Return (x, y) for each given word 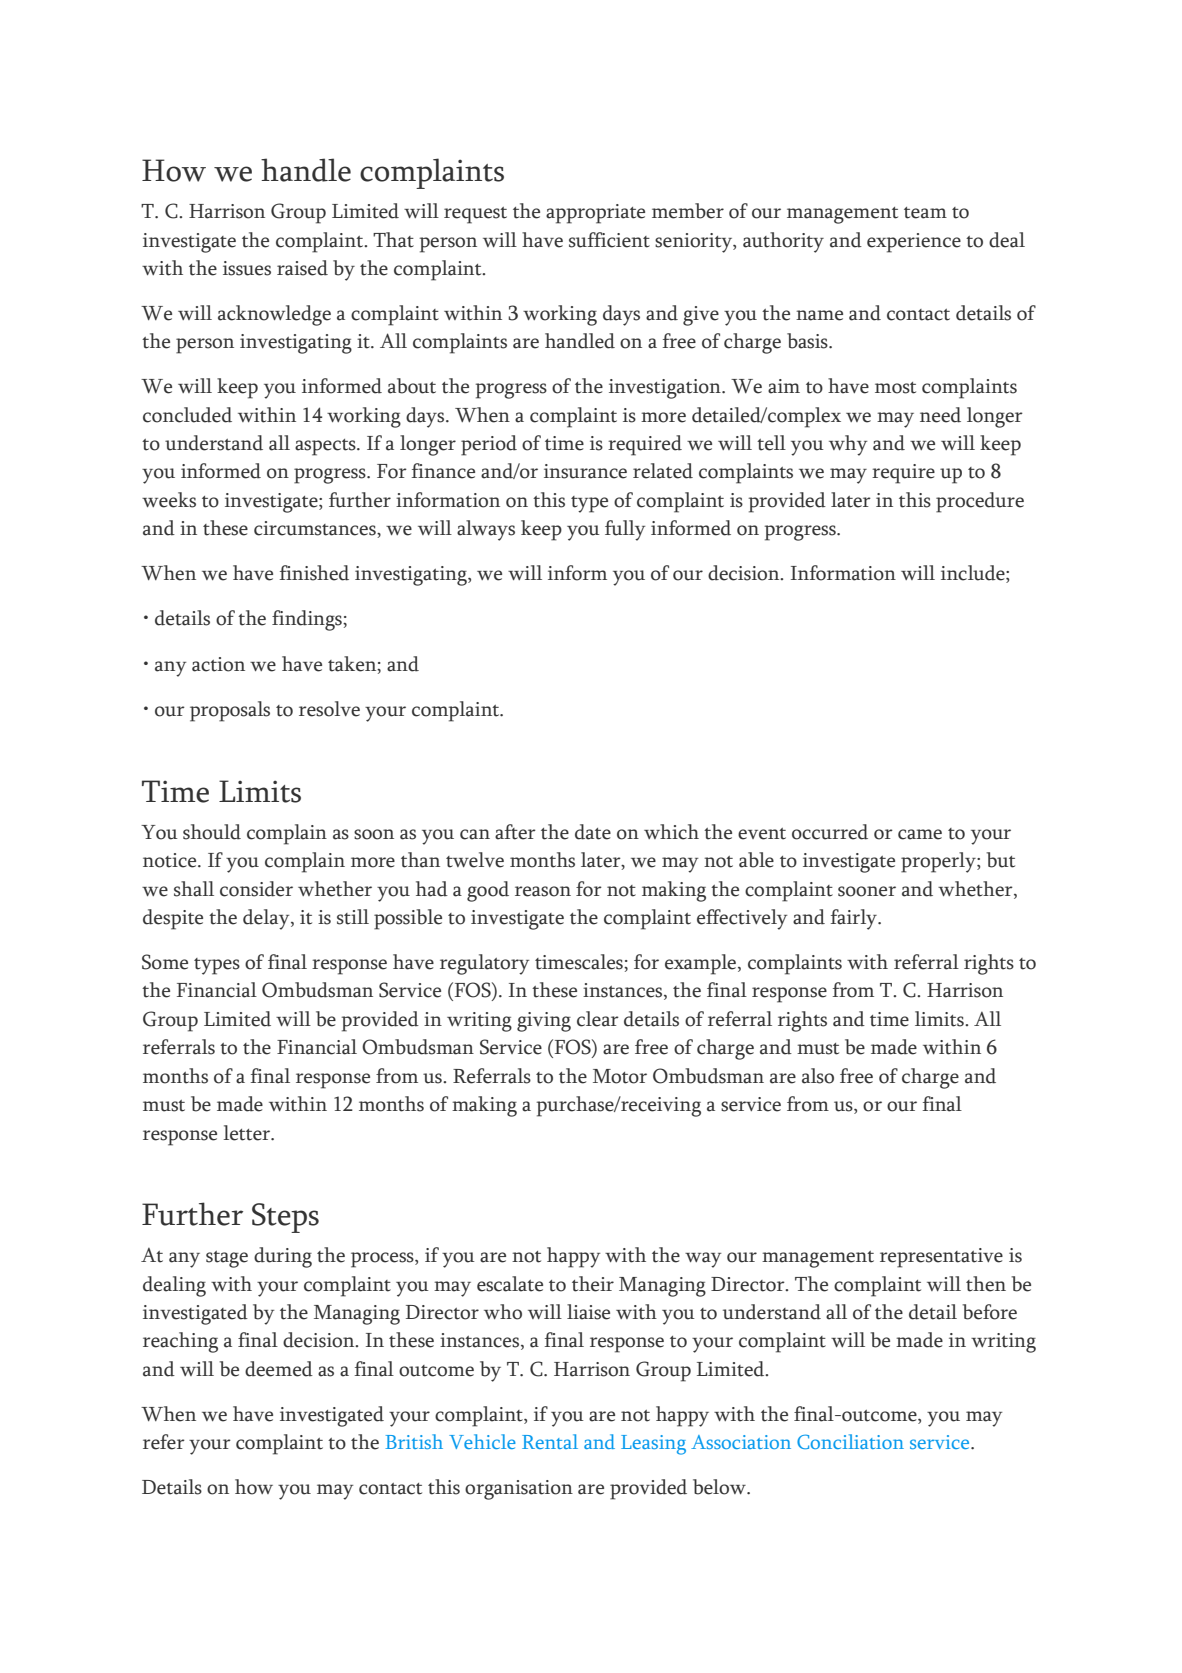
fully (625, 530)
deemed (279, 1369)
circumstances (316, 529)
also (818, 1076)
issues (247, 268)
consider (256, 889)
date (593, 832)
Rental (550, 1441)
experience (914, 243)
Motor (620, 1076)
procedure (980, 502)
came (920, 834)
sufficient (609, 240)
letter (248, 1133)
